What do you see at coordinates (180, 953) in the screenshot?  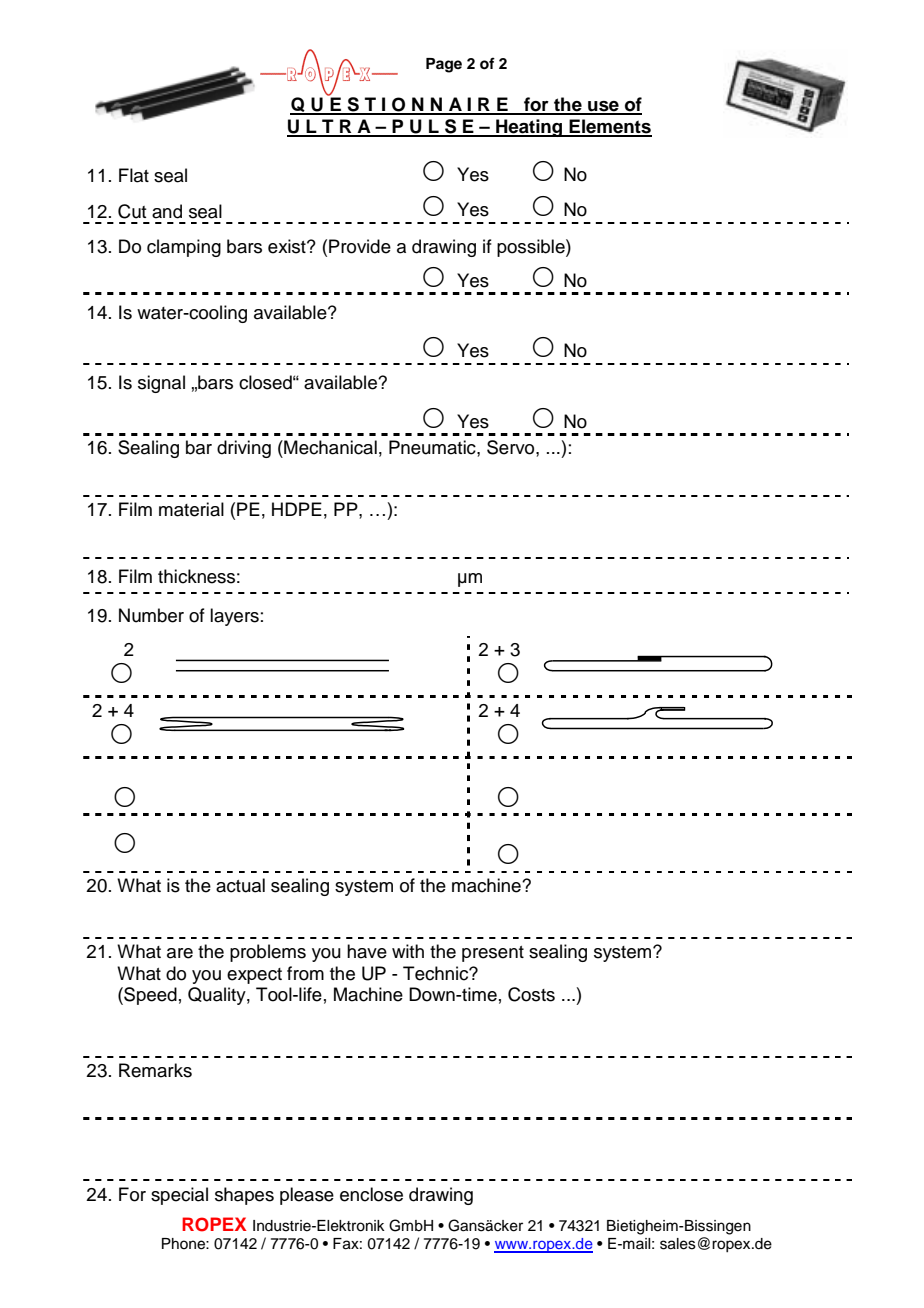 I see `are` at bounding box center [180, 953].
